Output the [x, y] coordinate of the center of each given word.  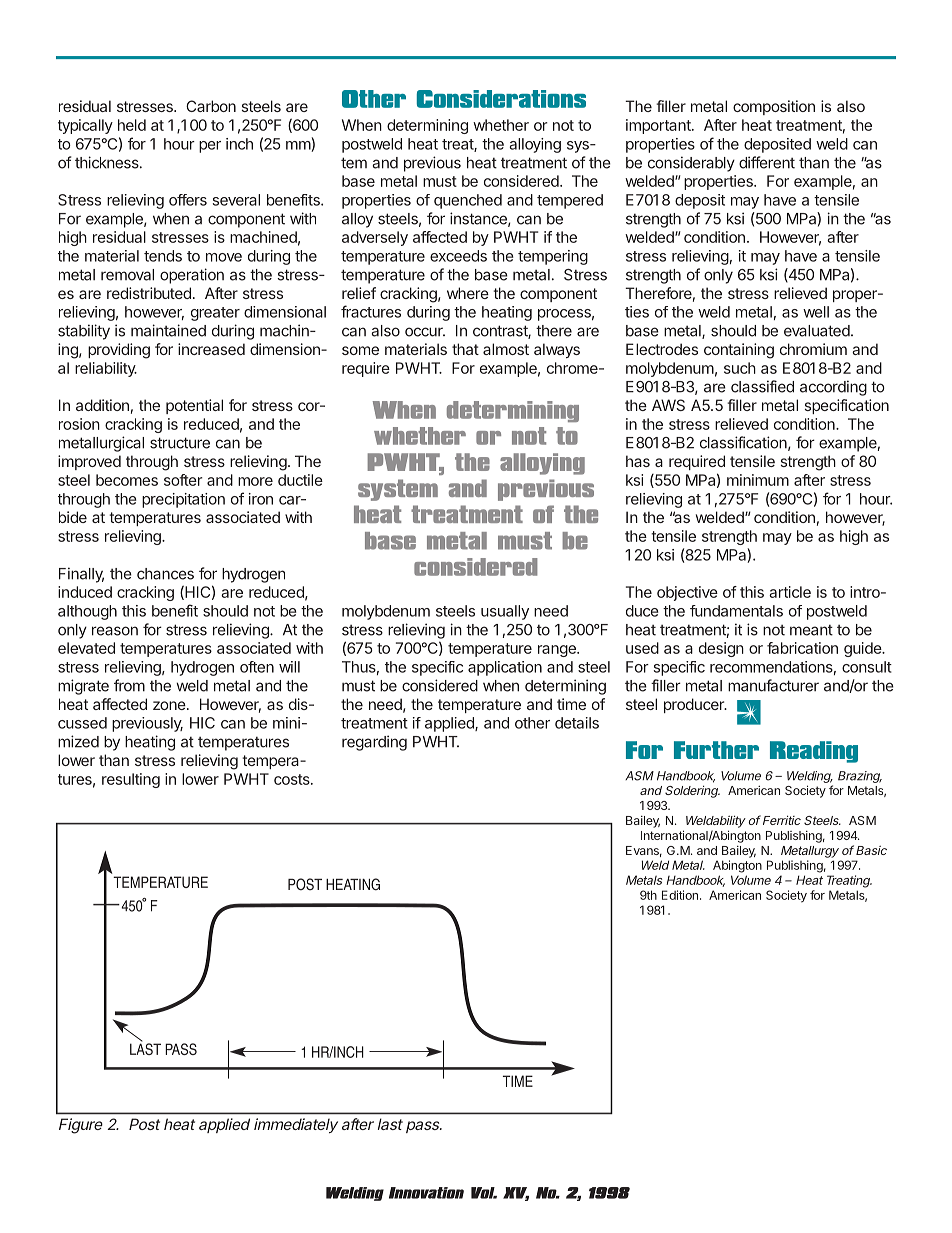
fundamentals [736, 611]
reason [115, 631]
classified [762, 386]
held [132, 125]
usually [505, 612]
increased [211, 349]
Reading [814, 752]
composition [774, 107]
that [465, 349]
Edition [680, 895]
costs [293, 779]
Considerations [501, 99]
